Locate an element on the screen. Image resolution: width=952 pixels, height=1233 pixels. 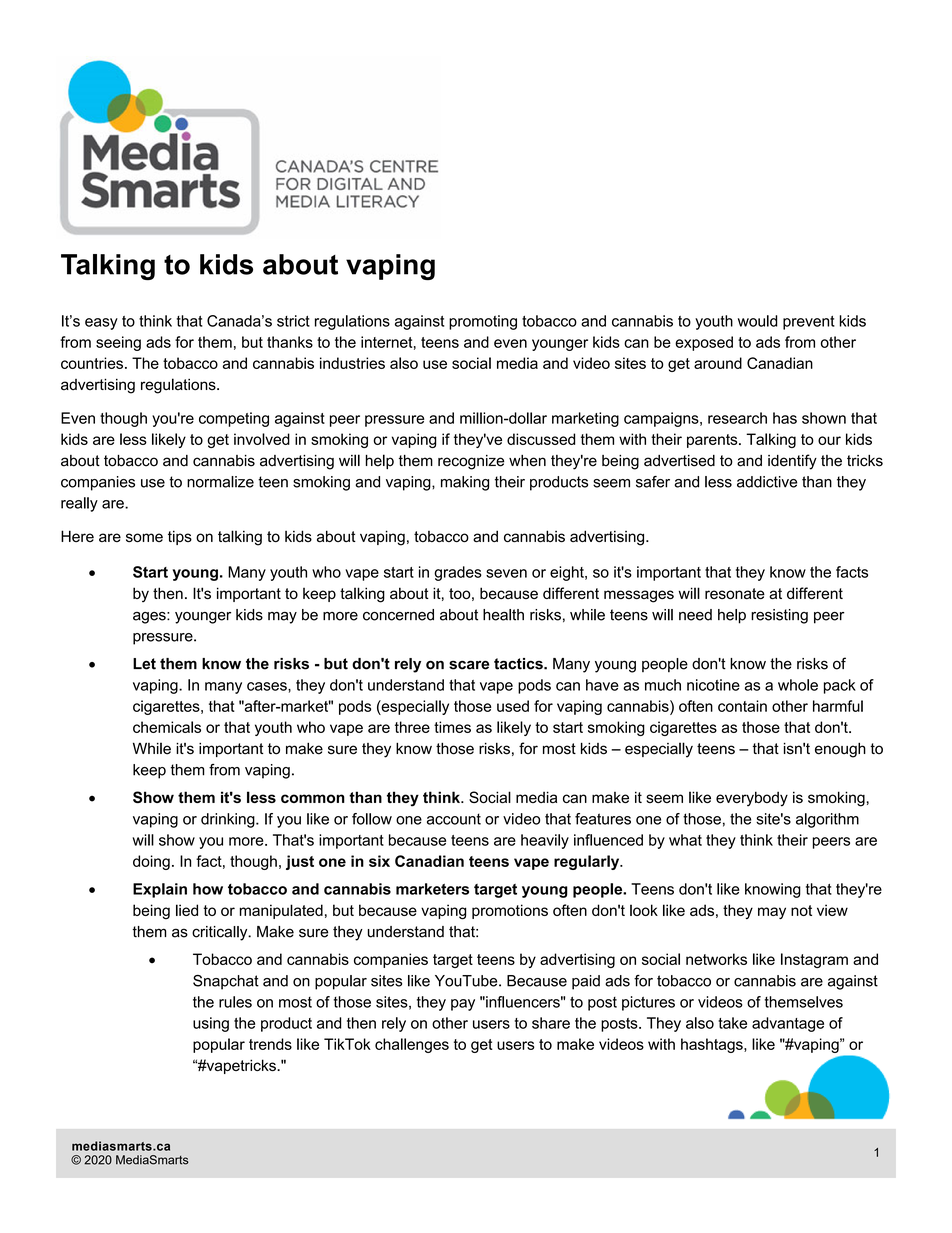
addictive is located at coordinates (767, 482).
